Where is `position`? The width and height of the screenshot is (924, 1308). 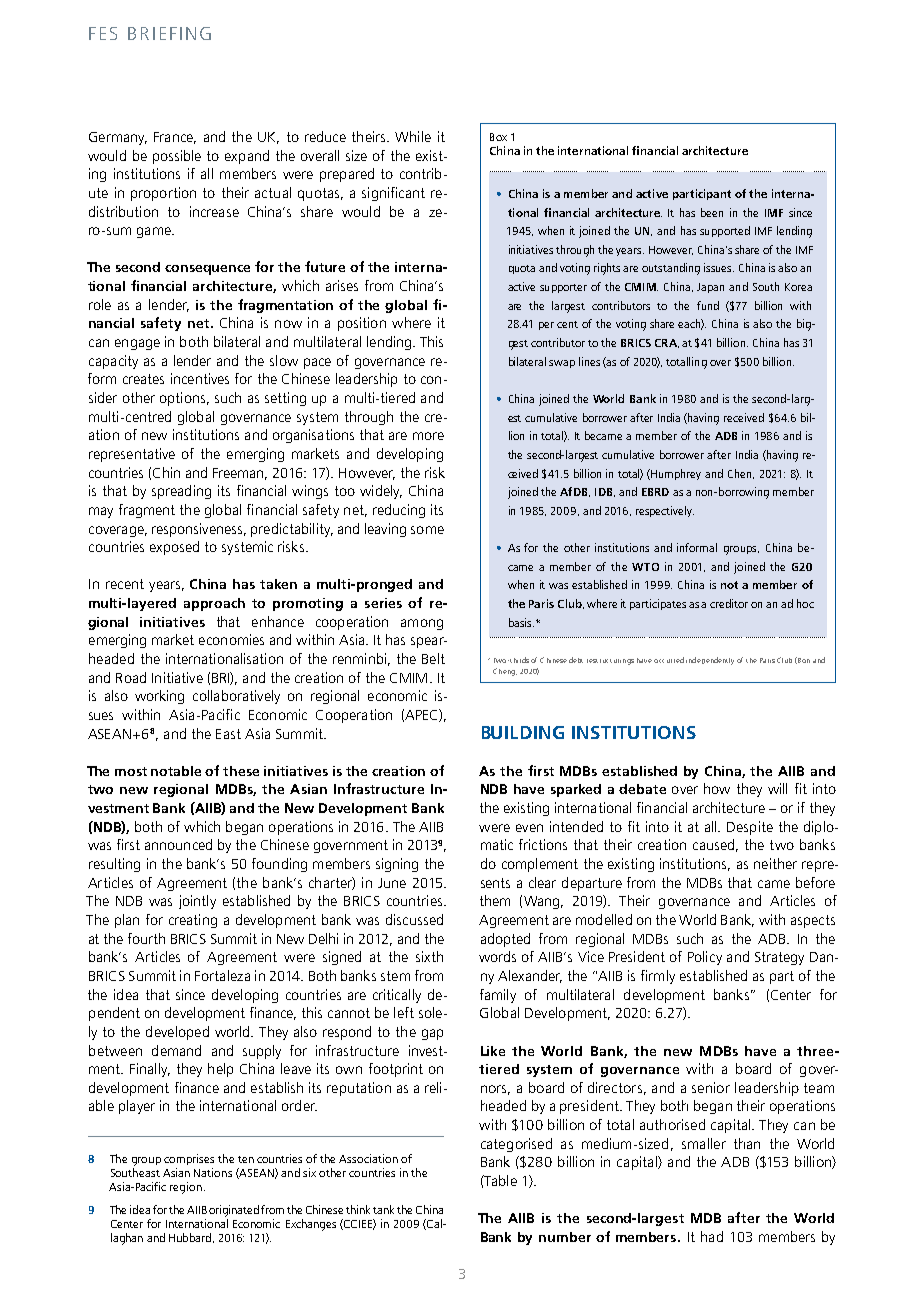
position is located at coordinates (362, 324).
